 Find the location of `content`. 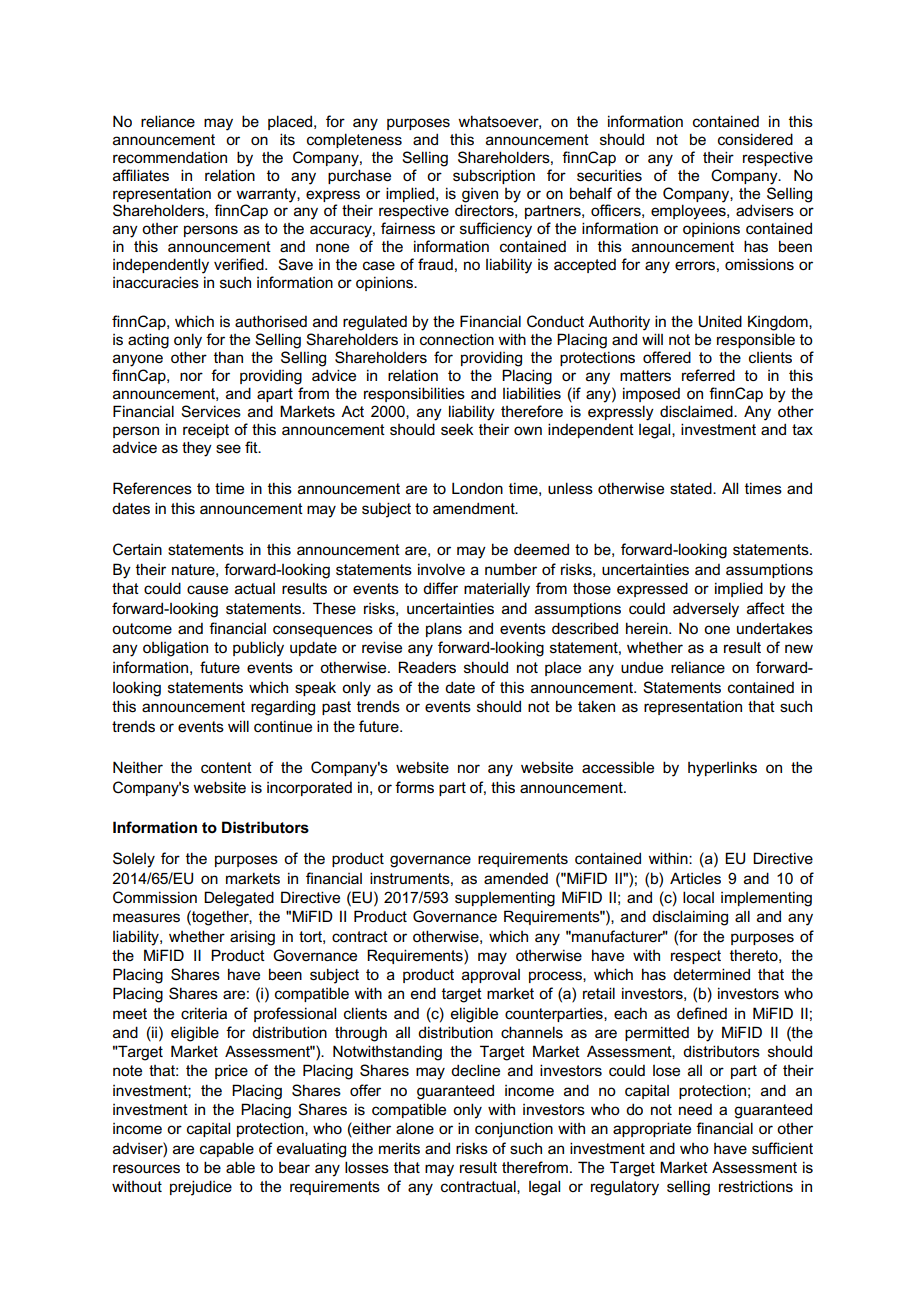

content is located at coordinates (226, 768).
